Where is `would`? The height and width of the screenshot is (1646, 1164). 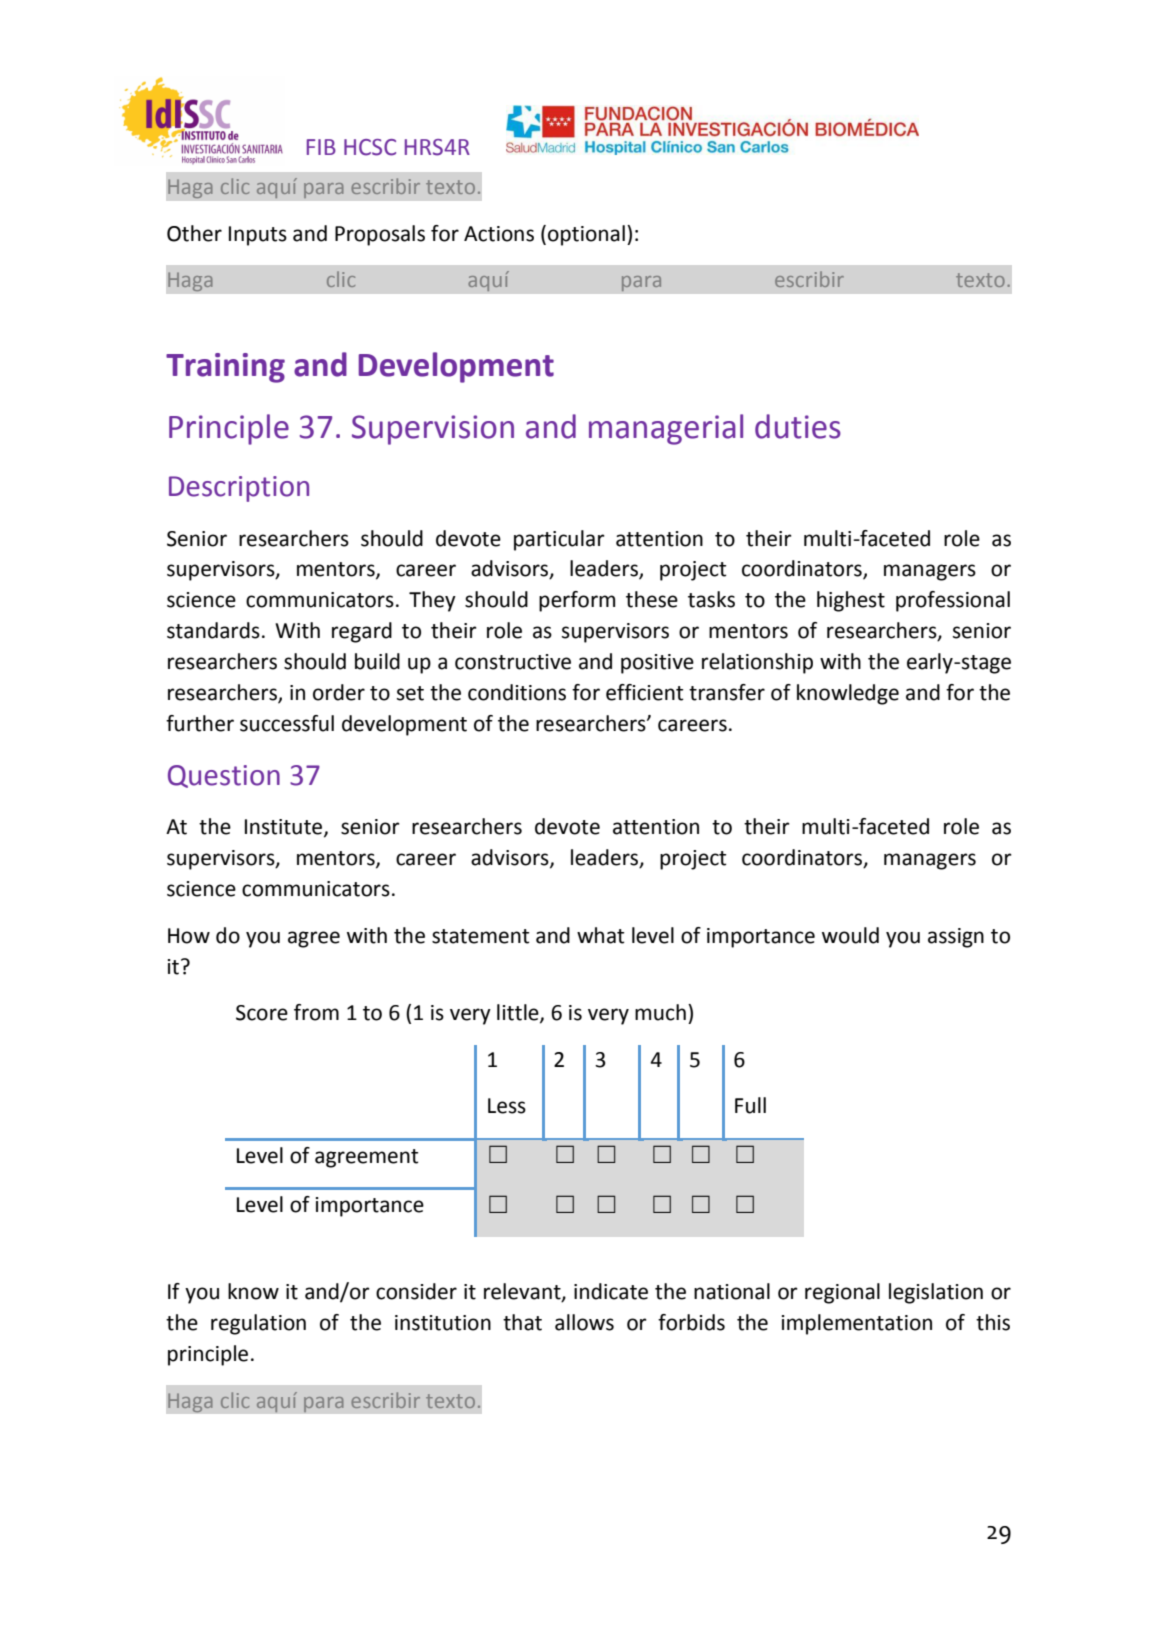 would is located at coordinates (850, 935).
